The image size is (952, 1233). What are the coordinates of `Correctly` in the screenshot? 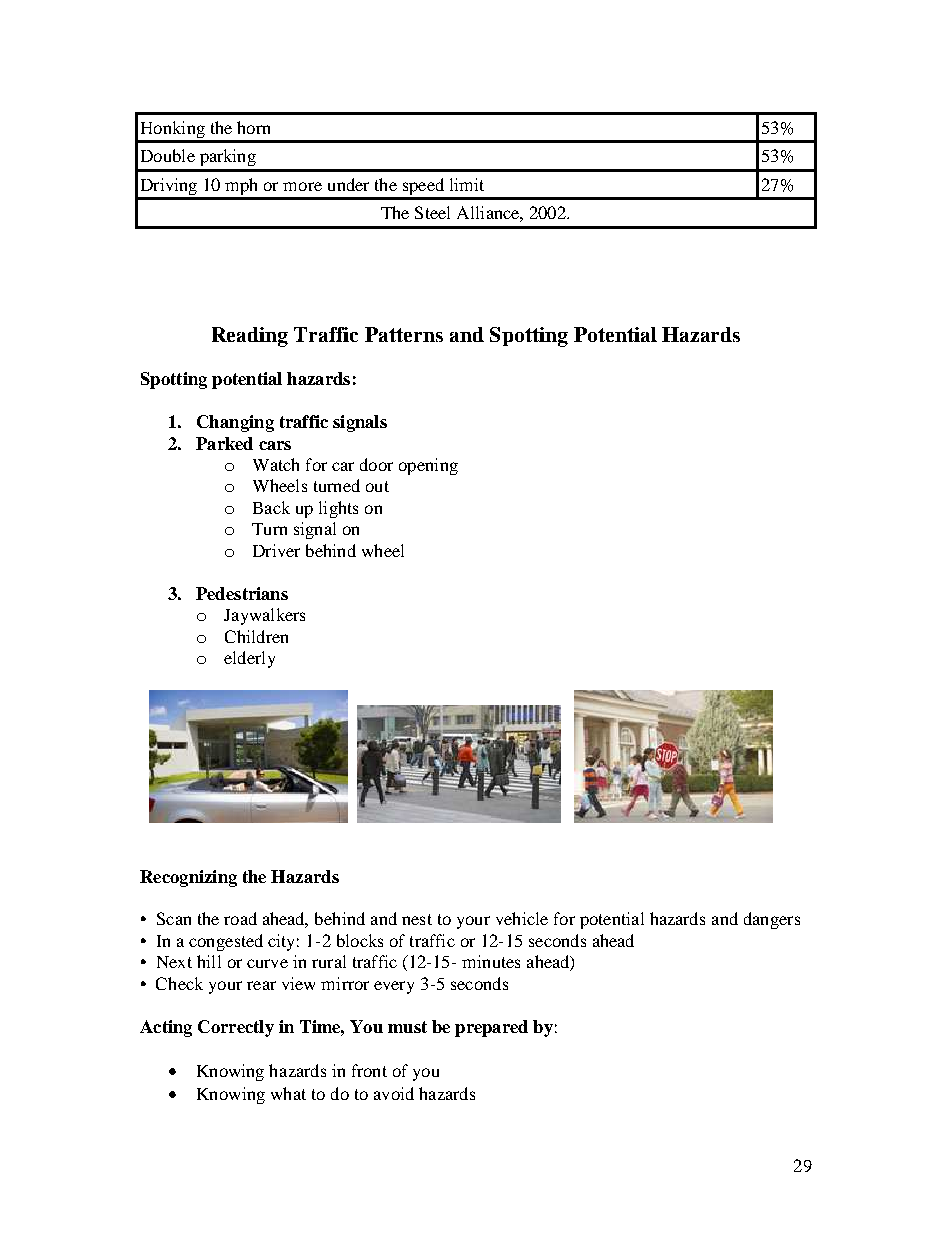 It's located at (236, 1028).
